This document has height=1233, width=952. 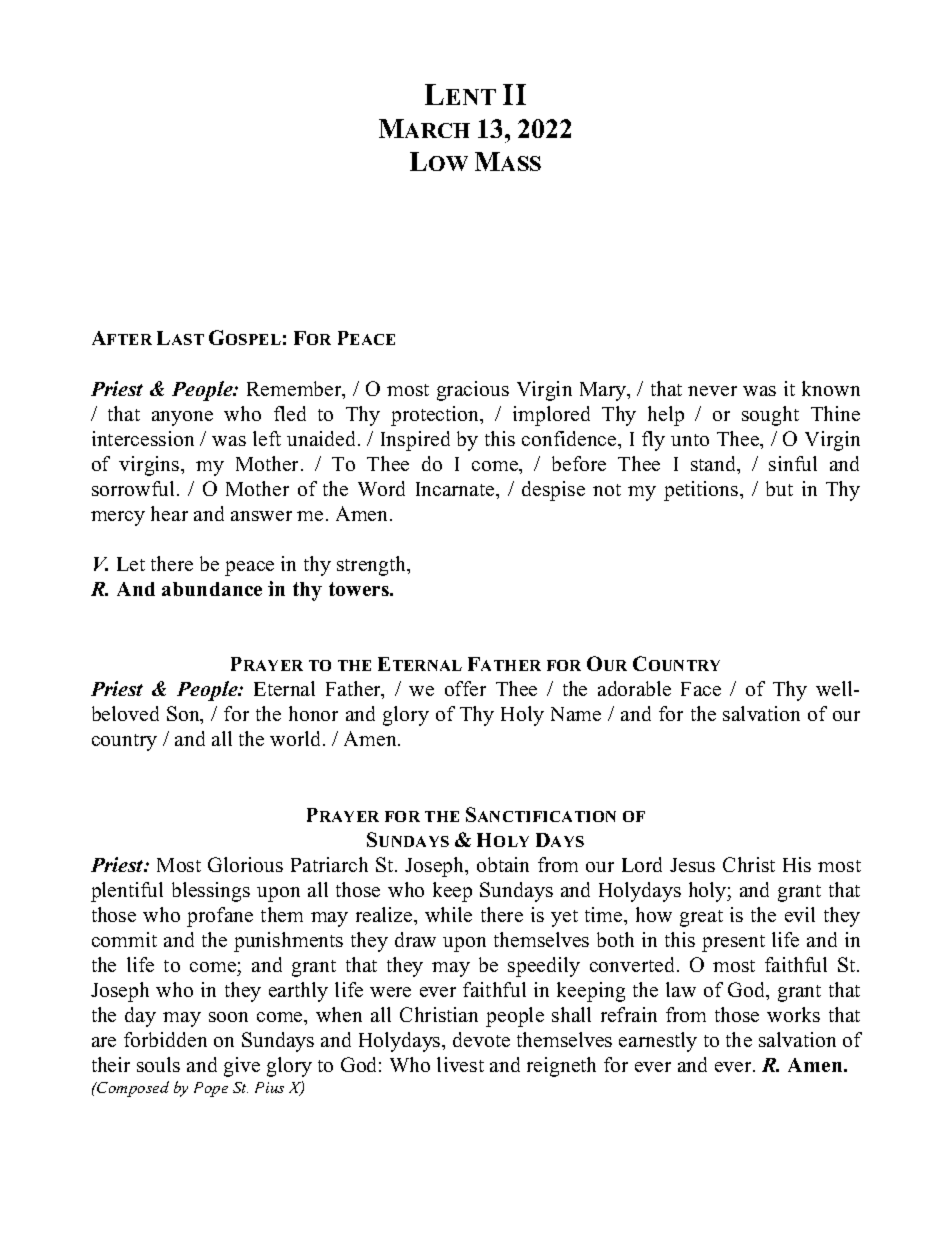 I want to click on obtain, so click(x=503, y=864).
